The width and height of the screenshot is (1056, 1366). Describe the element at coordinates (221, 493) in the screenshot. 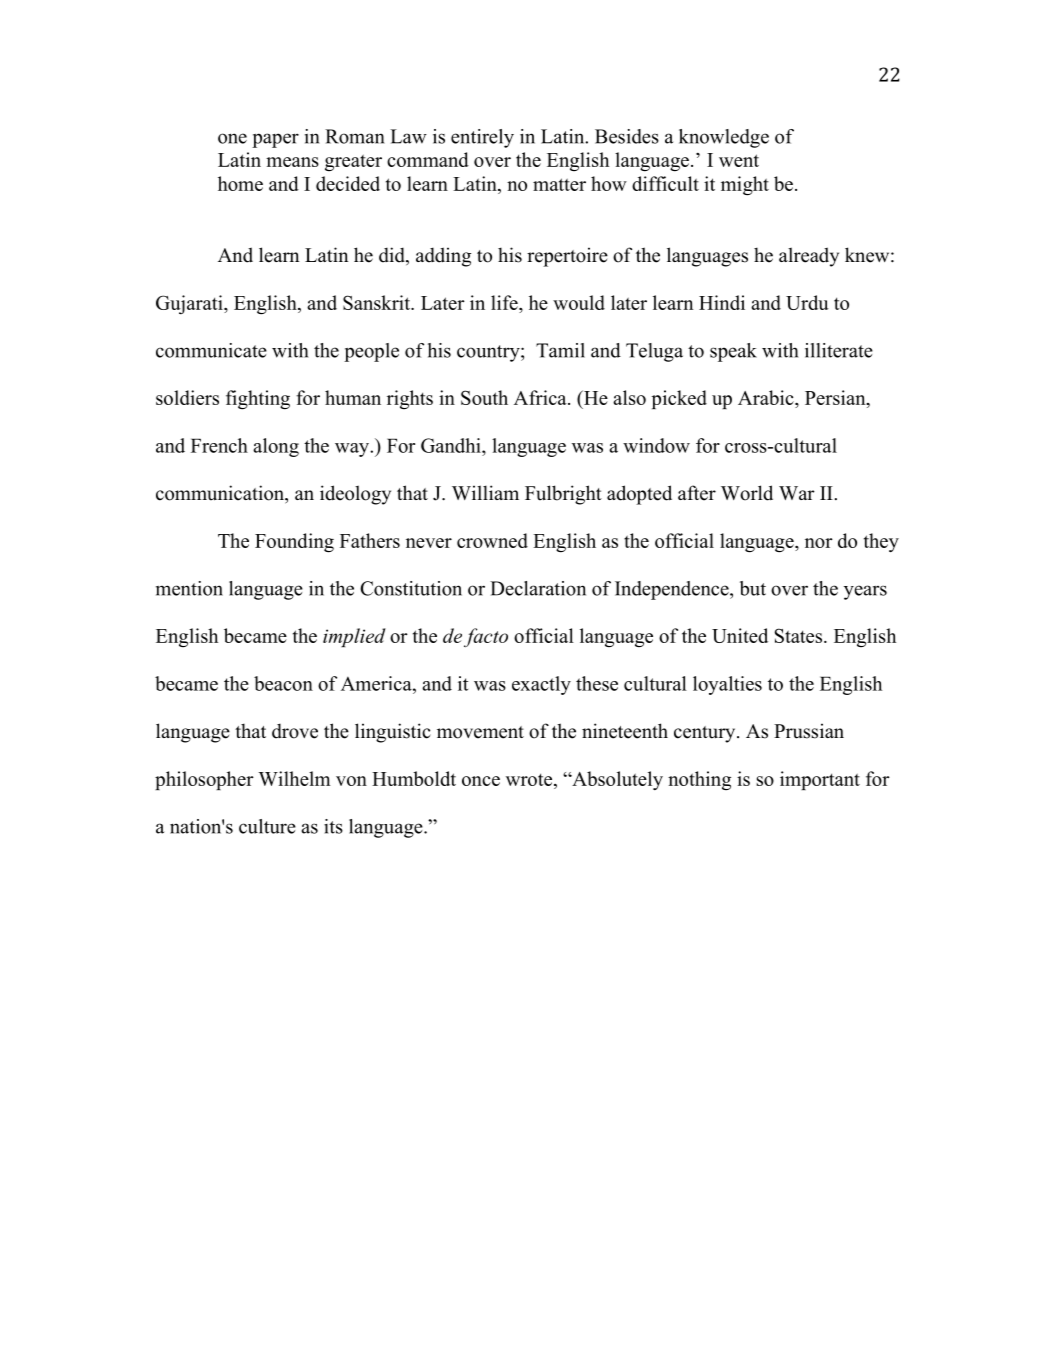

I see `communication` at that location.
